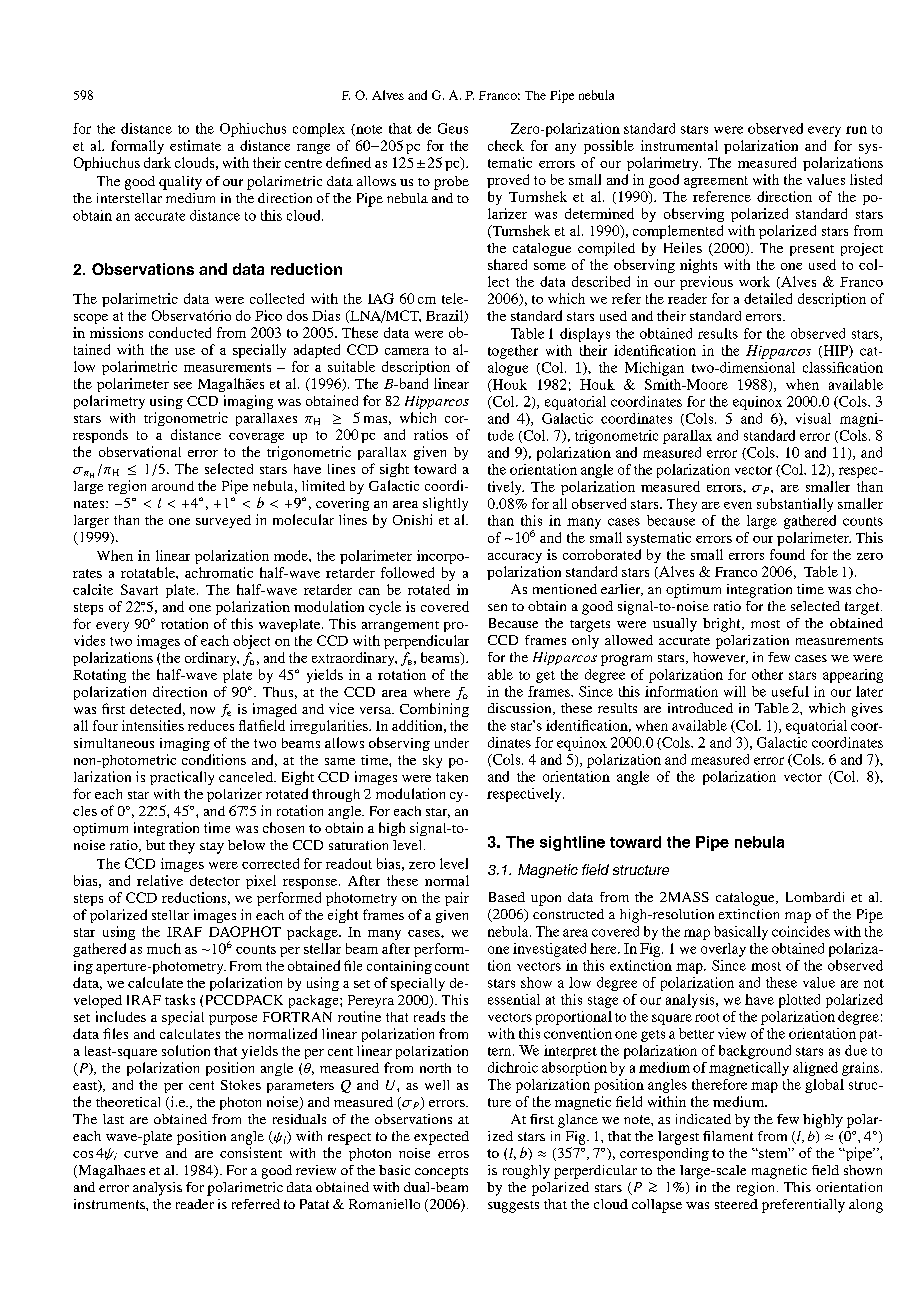 The image size is (924, 1308). I want to click on concepts, so click(441, 1173).
